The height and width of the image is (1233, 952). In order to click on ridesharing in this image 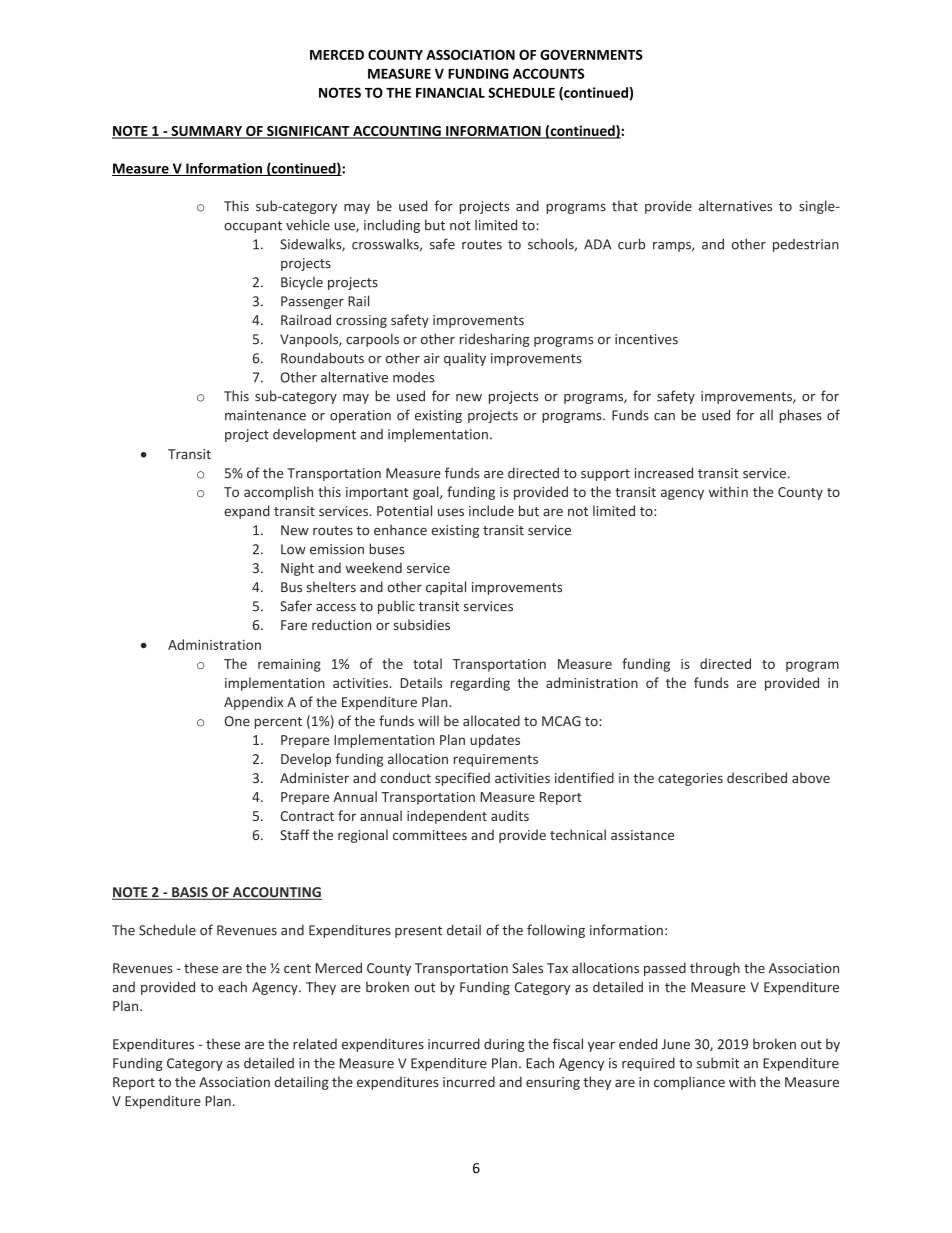, I will do `click(495, 340)`.
